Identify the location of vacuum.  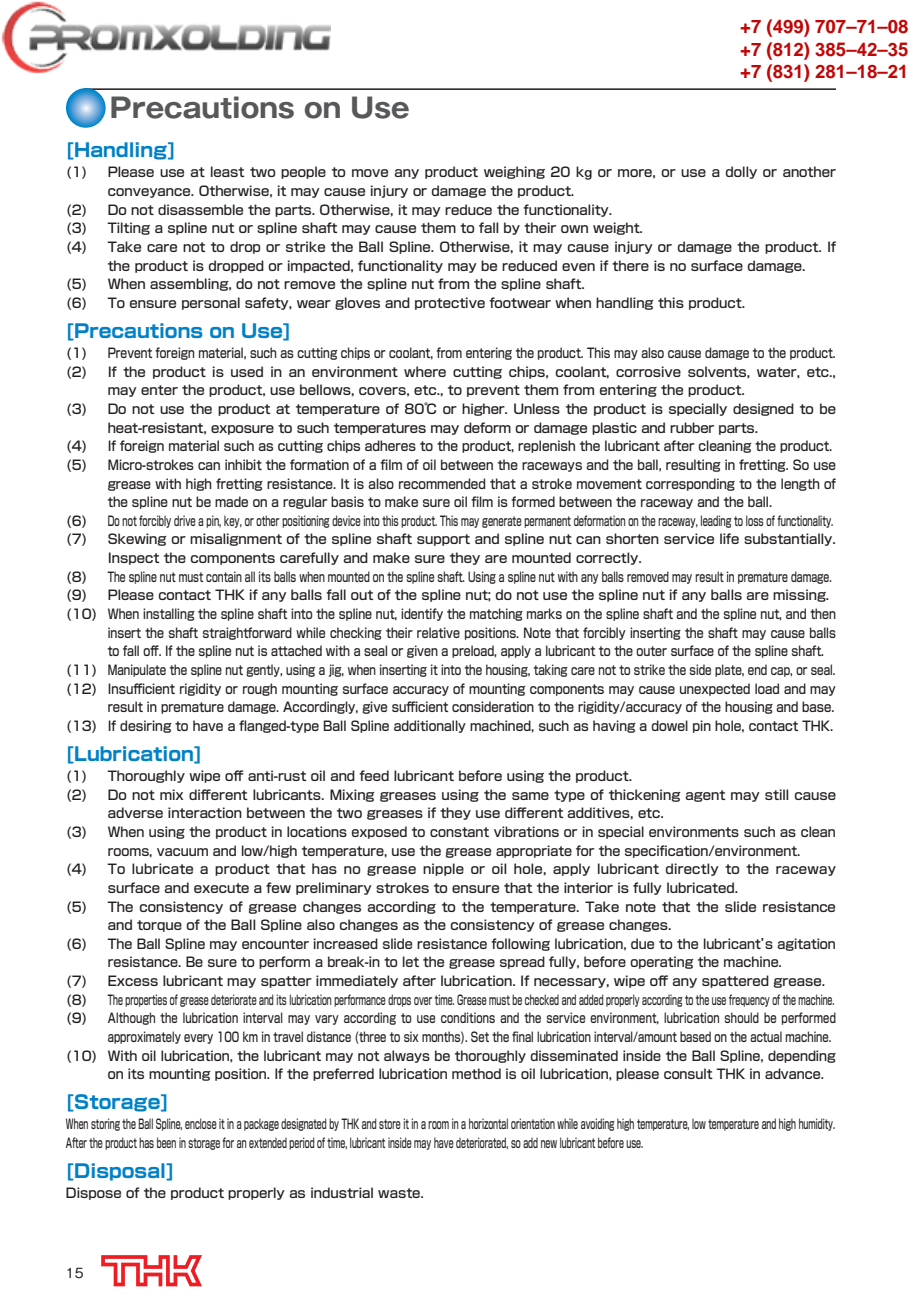
(182, 852).
